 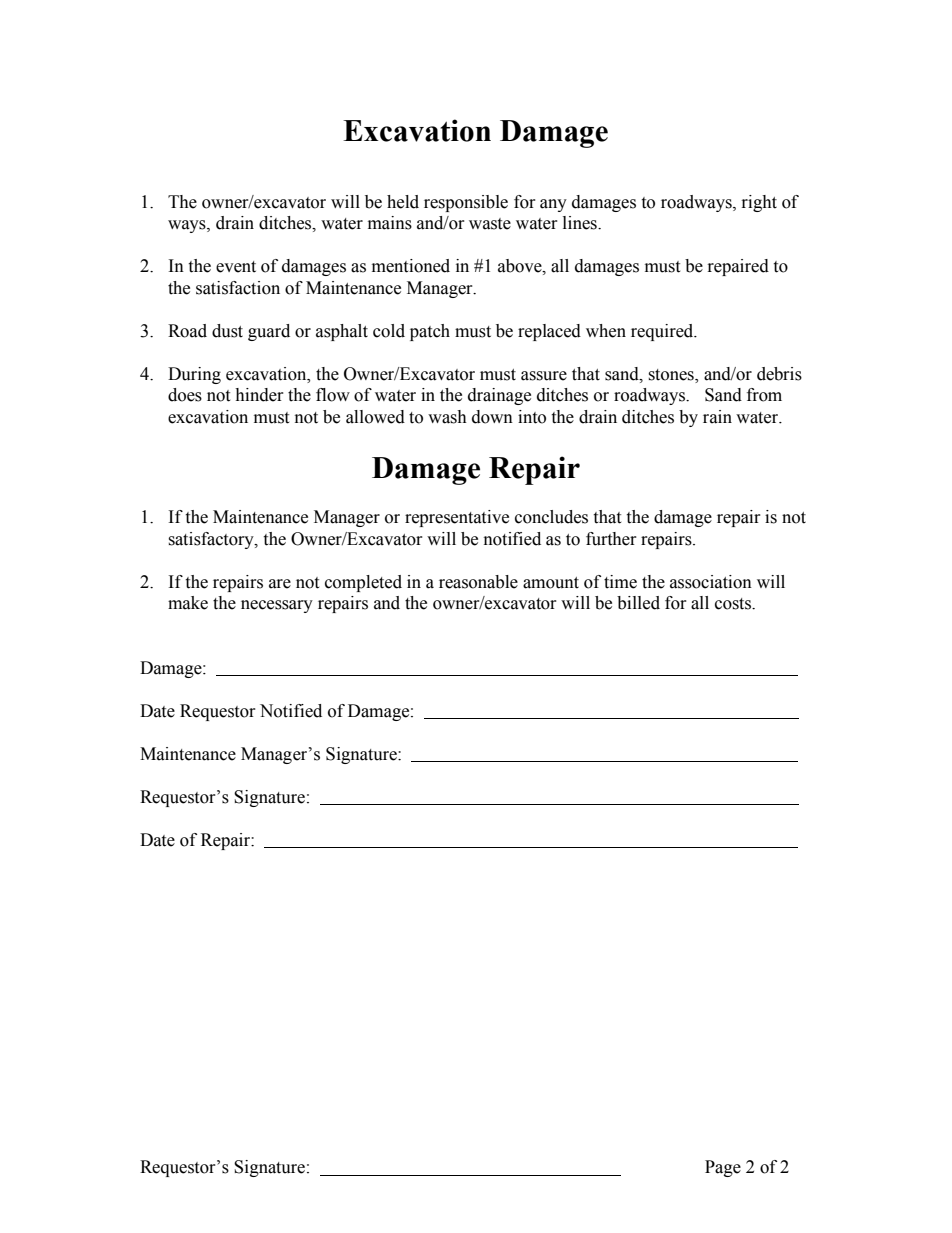 I want to click on representative, so click(x=457, y=518).
